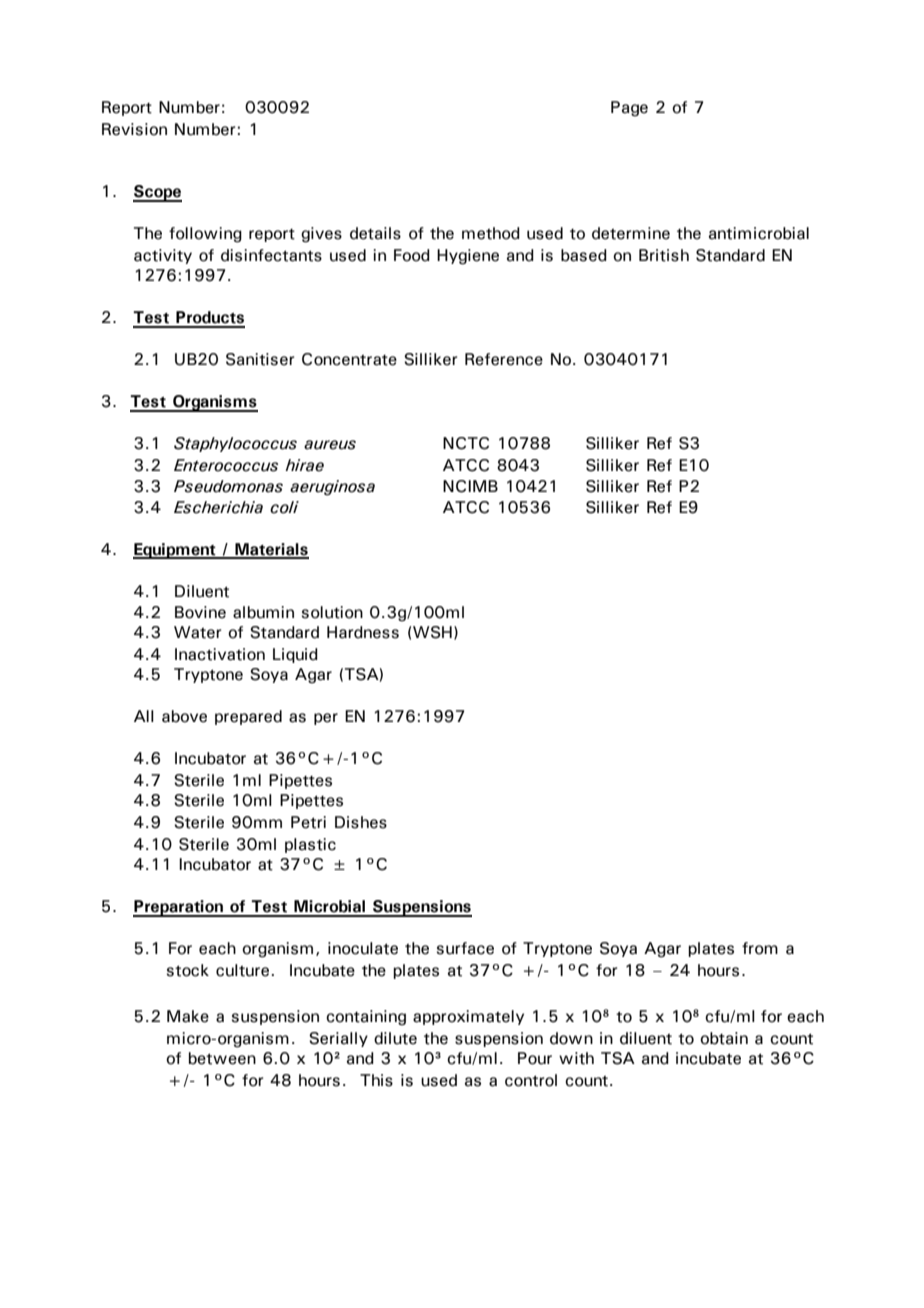 The height and width of the screenshot is (1308, 924). I want to click on aureus, so click(330, 445).
